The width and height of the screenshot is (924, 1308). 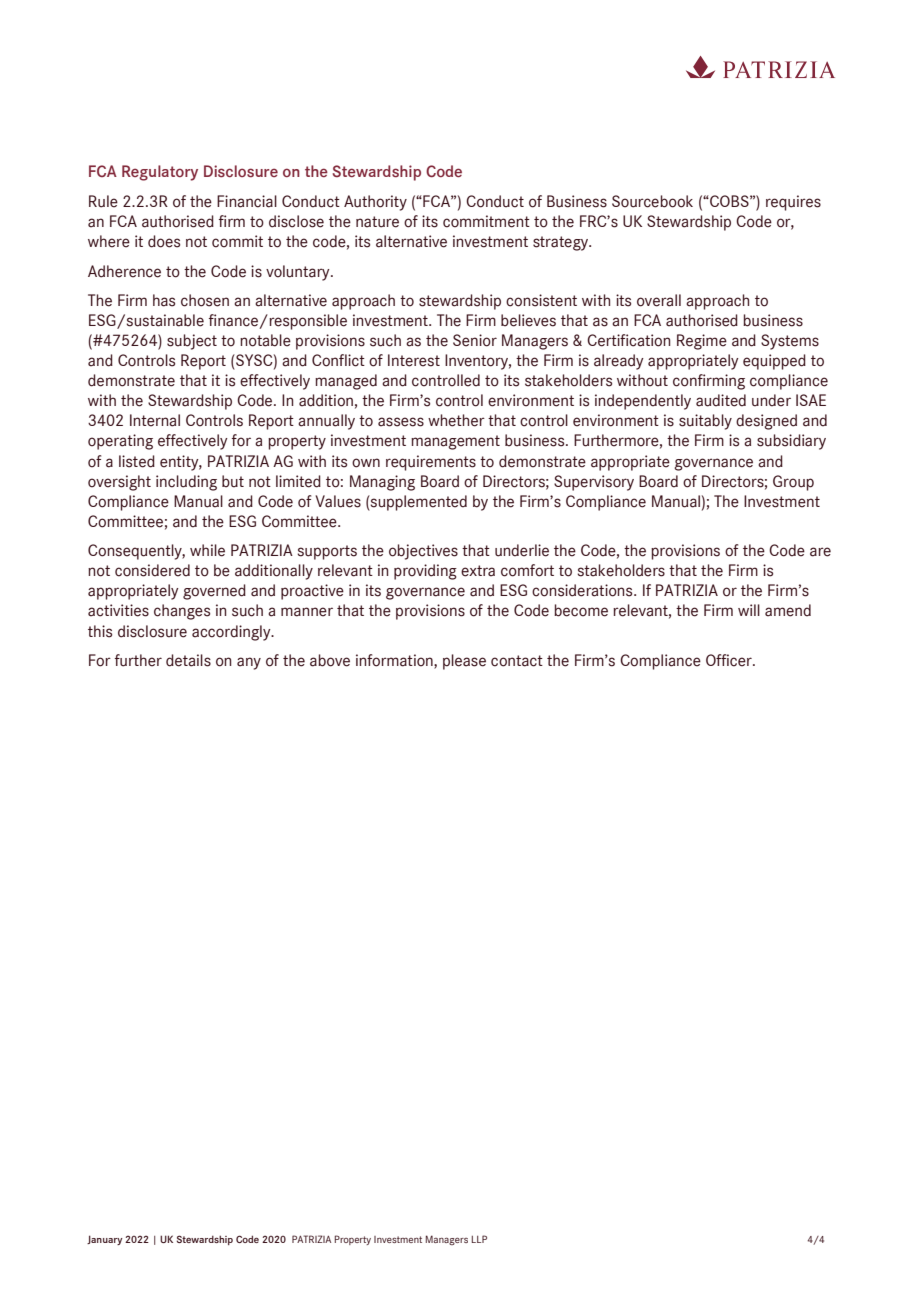 I want to click on details, so click(x=188, y=660).
